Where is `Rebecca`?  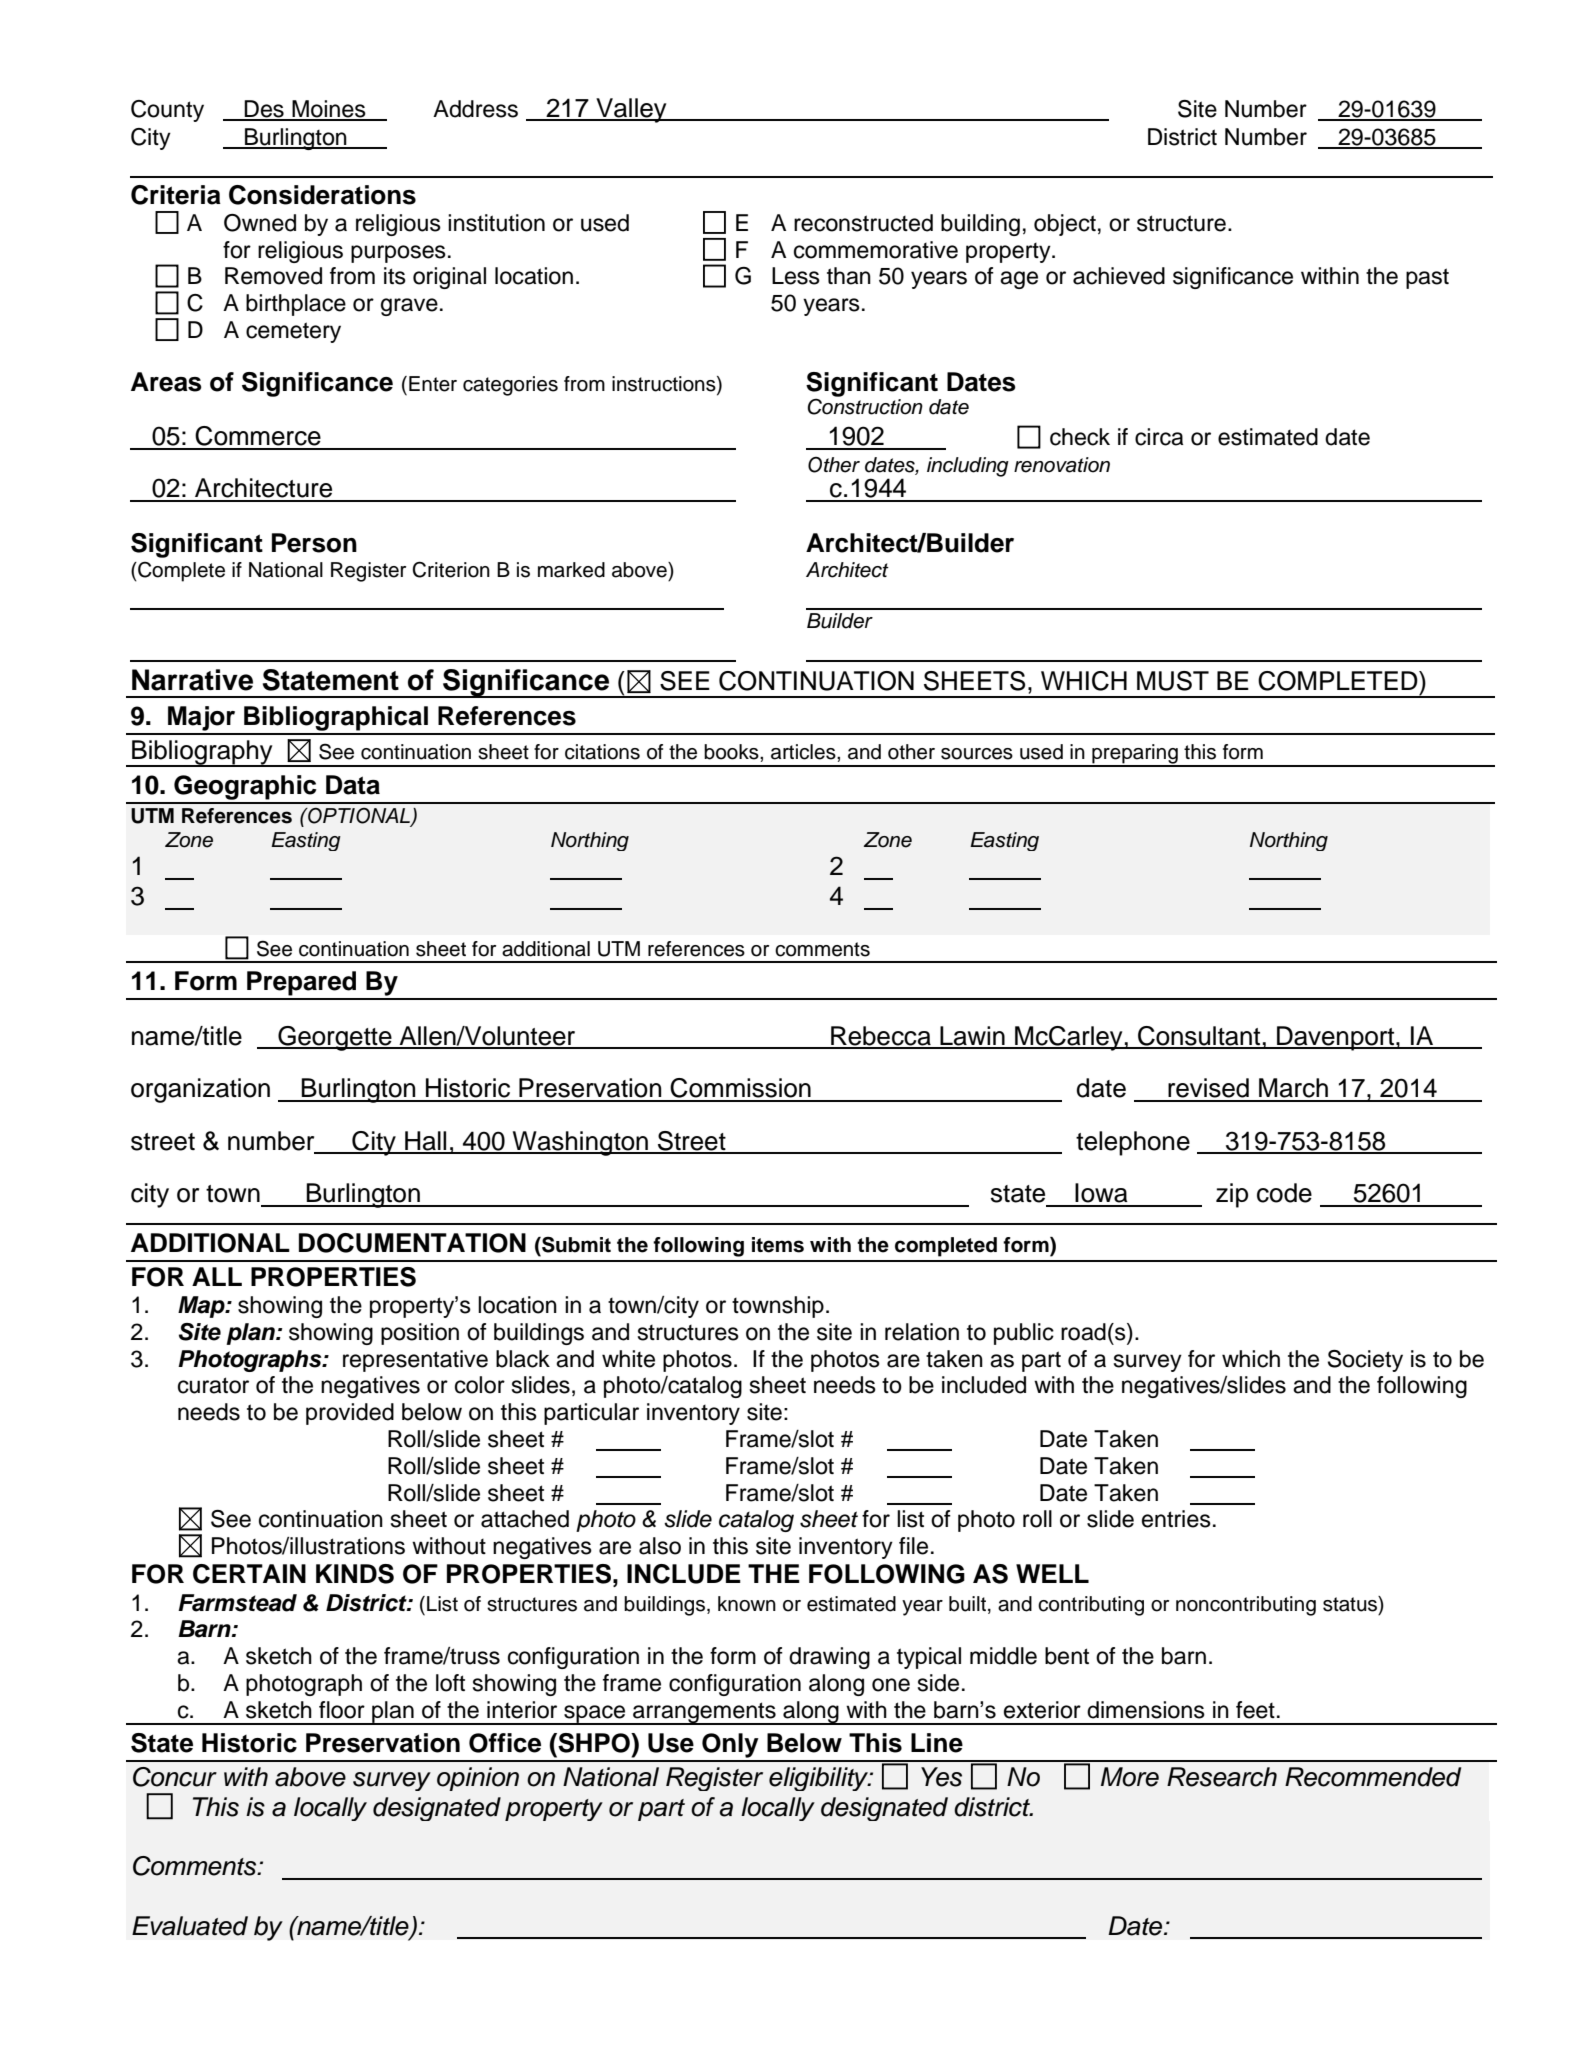
Rebecca is located at coordinates (881, 1037).
